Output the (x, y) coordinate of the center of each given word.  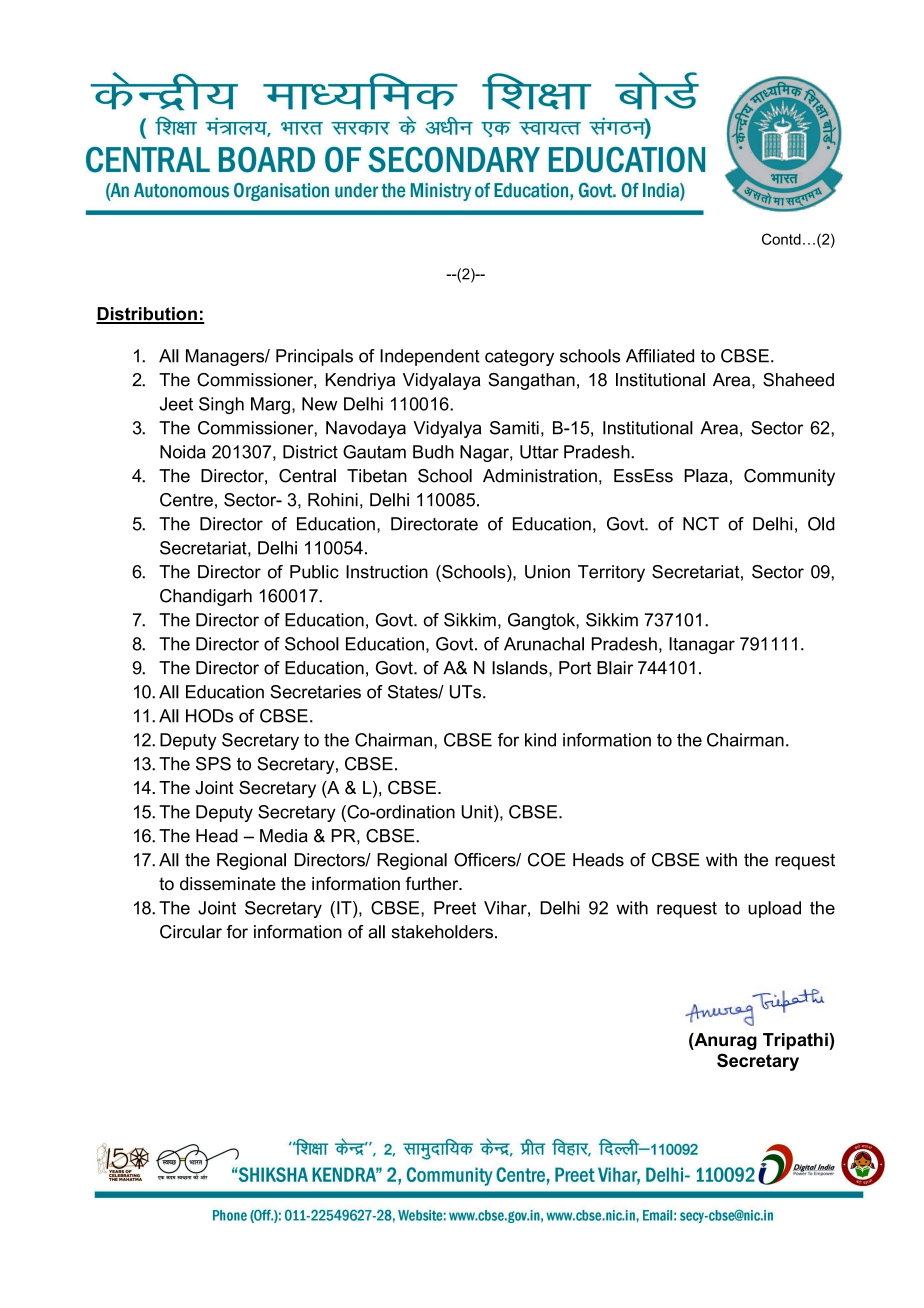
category (519, 358)
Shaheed (798, 380)
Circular (191, 932)
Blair (615, 668)
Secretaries (315, 692)
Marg (270, 405)
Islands (521, 668)
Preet (455, 908)
